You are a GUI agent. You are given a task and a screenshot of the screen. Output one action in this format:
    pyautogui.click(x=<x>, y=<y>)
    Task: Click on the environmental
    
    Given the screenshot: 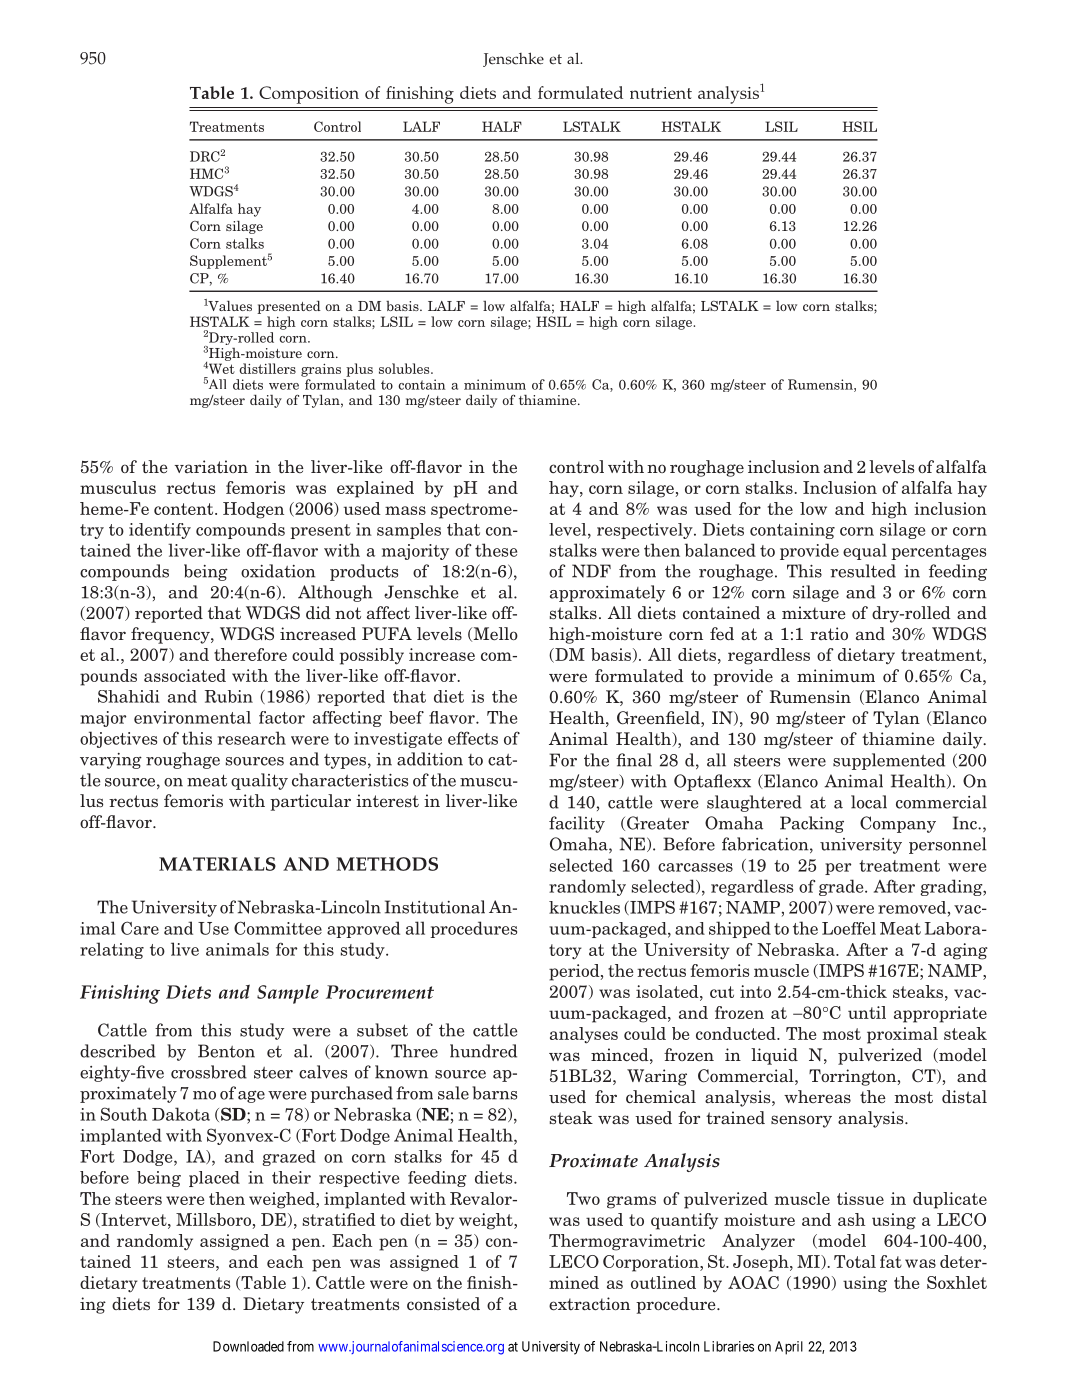 What is the action you would take?
    pyautogui.click(x=192, y=717)
